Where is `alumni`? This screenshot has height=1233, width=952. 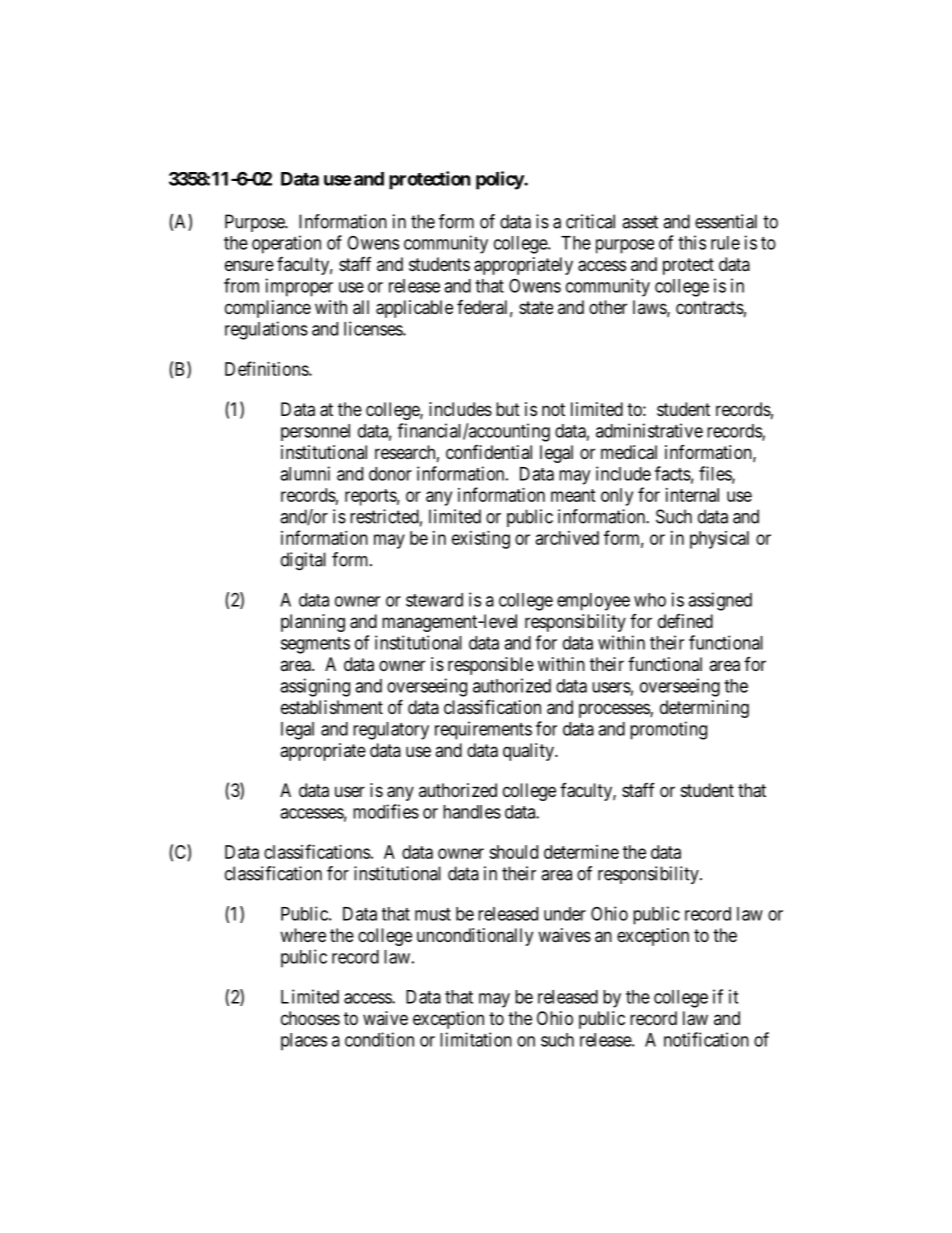
alumni is located at coordinates (305, 473).
